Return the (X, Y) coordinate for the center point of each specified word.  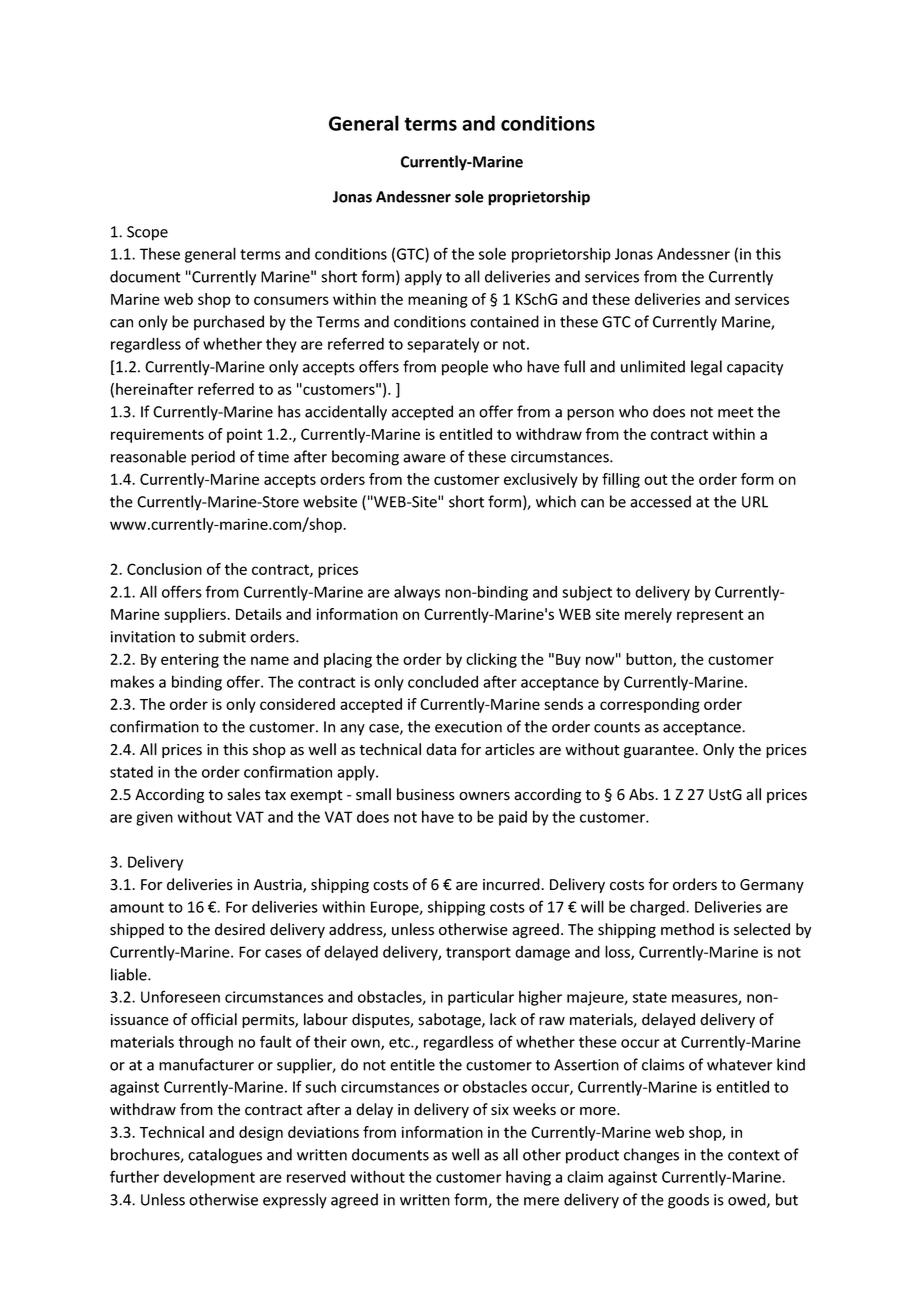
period (213, 458)
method (687, 929)
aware (424, 458)
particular (481, 998)
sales (244, 794)
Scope (147, 233)
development (209, 1178)
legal (706, 368)
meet (736, 412)
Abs (642, 794)
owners (484, 796)
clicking (491, 660)
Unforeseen (180, 996)
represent (710, 616)
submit (222, 636)
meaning (438, 300)
